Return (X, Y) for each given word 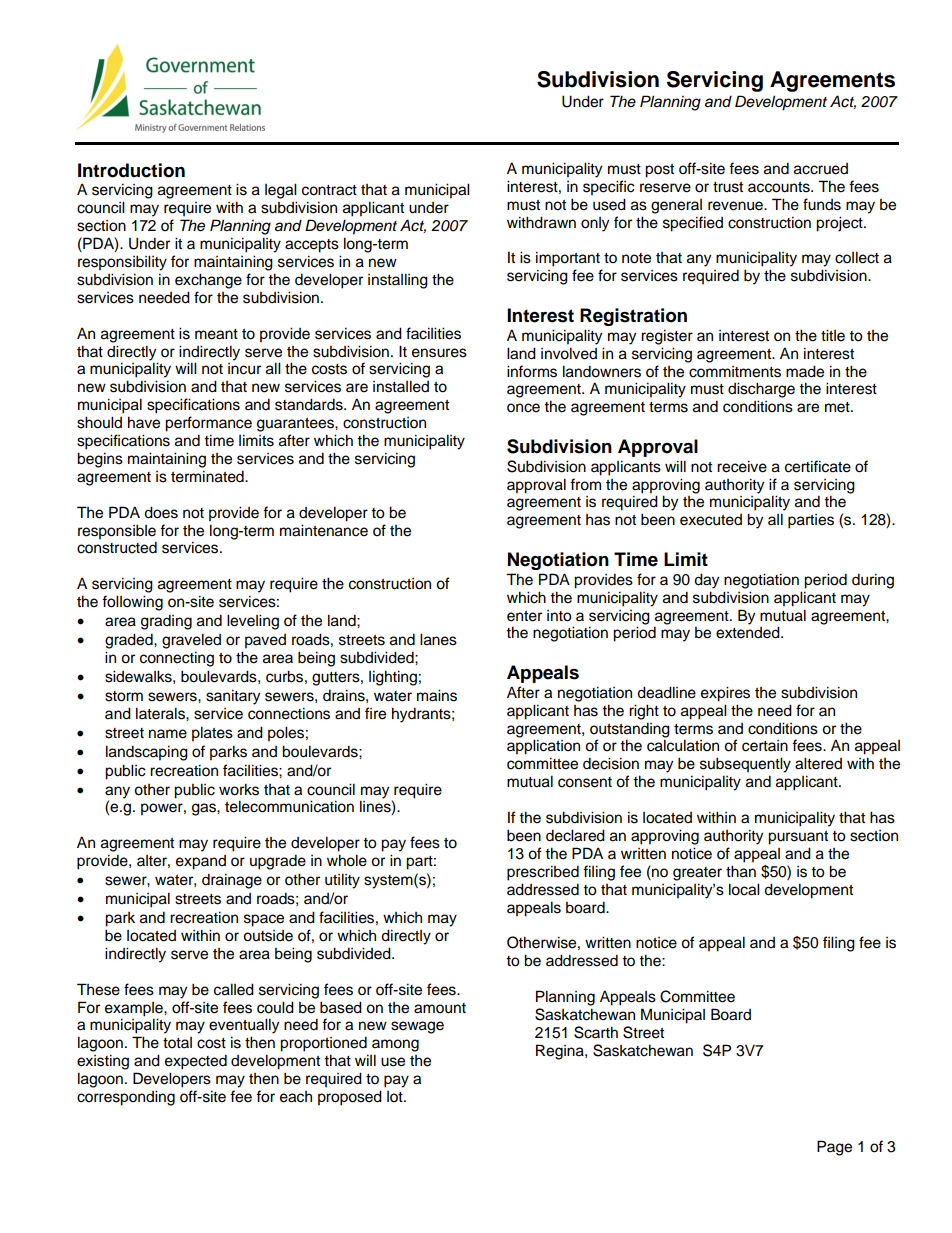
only (595, 224)
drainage (232, 881)
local (744, 889)
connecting (177, 659)
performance (208, 424)
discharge (761, 390)
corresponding (126, 1098)
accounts (780, 187)
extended (749, 632)
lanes (438, 639)
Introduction (131, 170)
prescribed (543, 873)
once (523, 408)
